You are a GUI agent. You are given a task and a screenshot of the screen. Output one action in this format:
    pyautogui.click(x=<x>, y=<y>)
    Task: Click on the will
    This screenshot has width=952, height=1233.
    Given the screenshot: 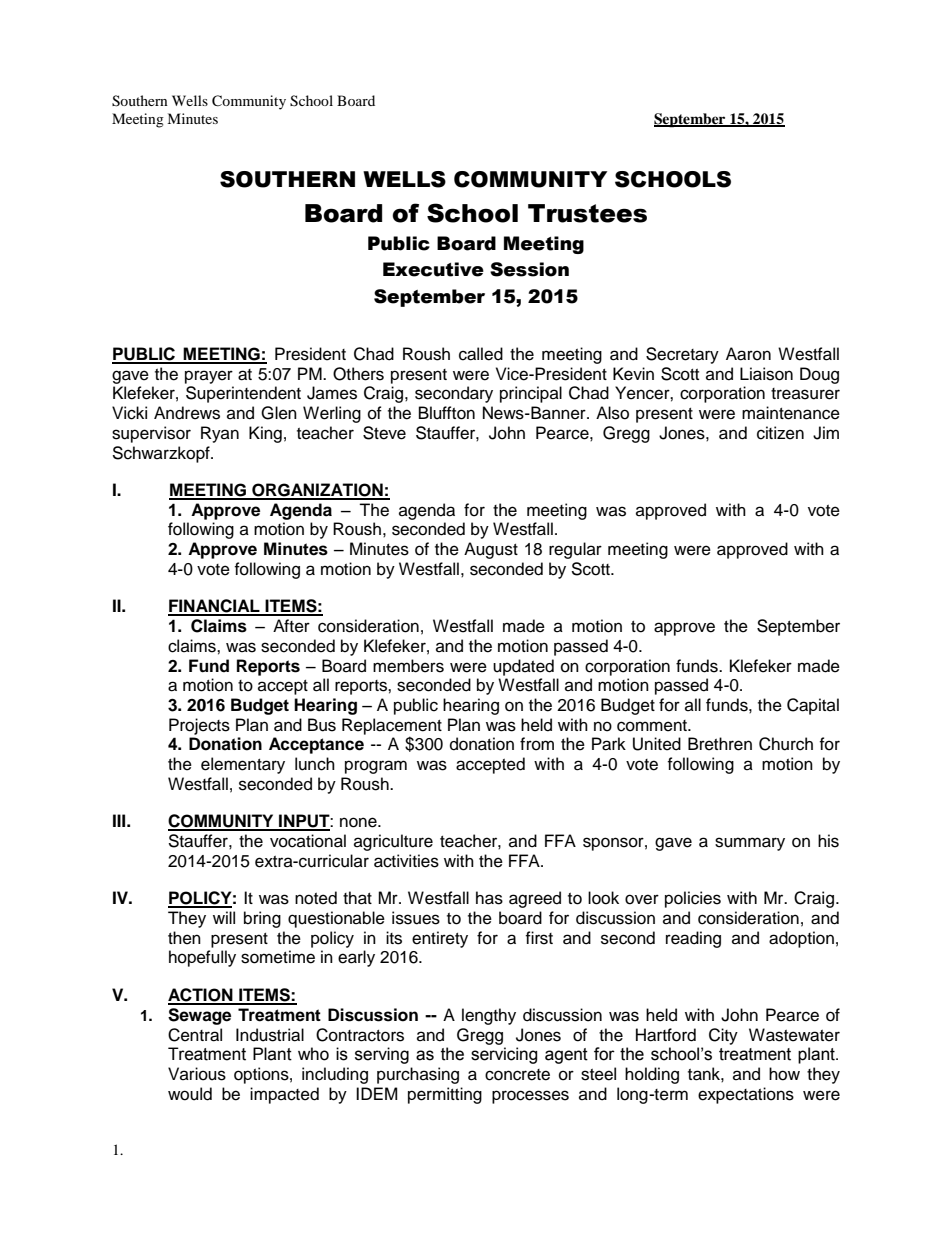 What is the action you would take?
    pyautogui.click(x=224, y=917)
